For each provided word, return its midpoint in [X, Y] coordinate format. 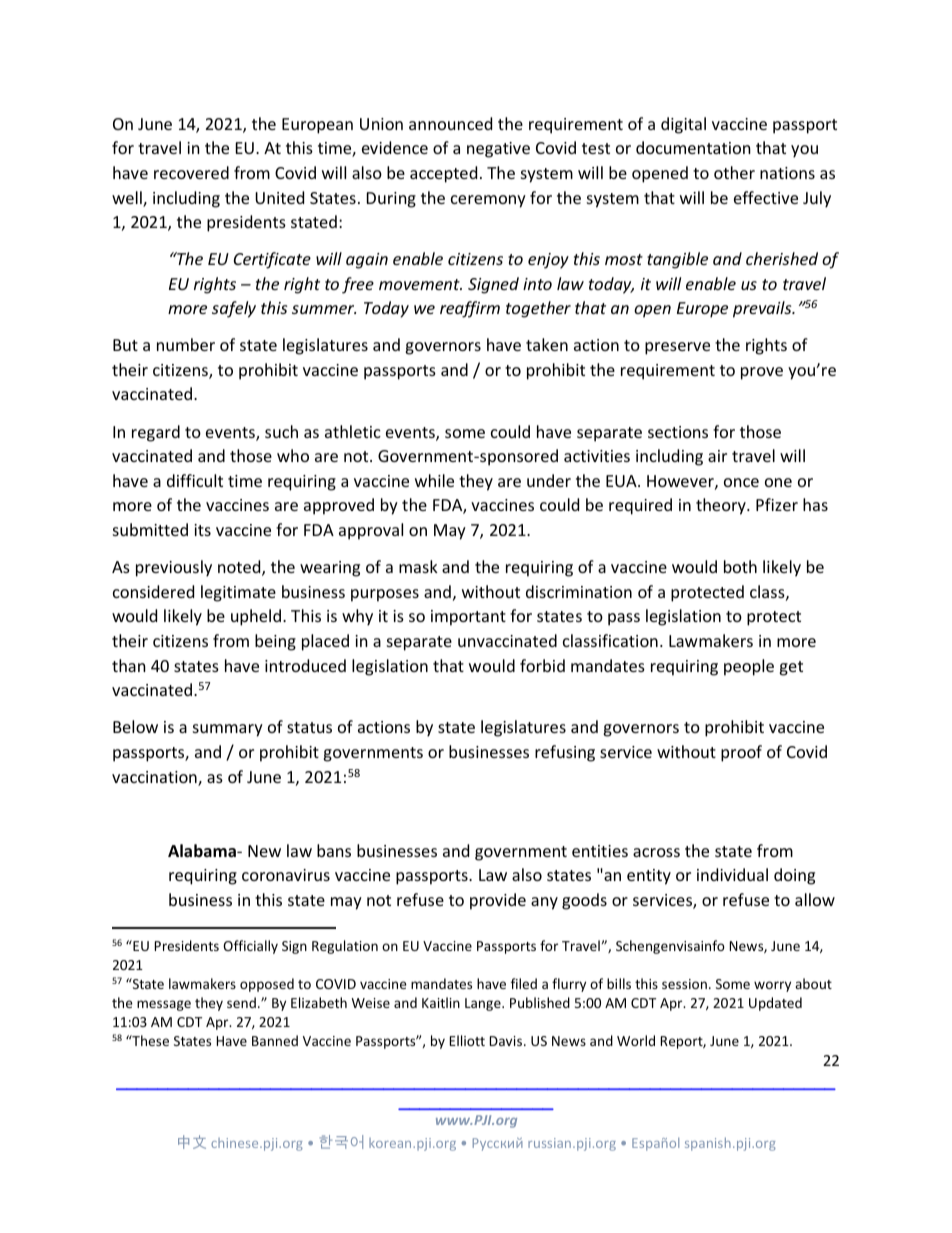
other [734, 172]
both [740, 566]
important [468, 618]
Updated [775, 1004]
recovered [191, 172]
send [241, 1002]
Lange [484, 1004]
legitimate [238, 593]
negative [498, 150]
